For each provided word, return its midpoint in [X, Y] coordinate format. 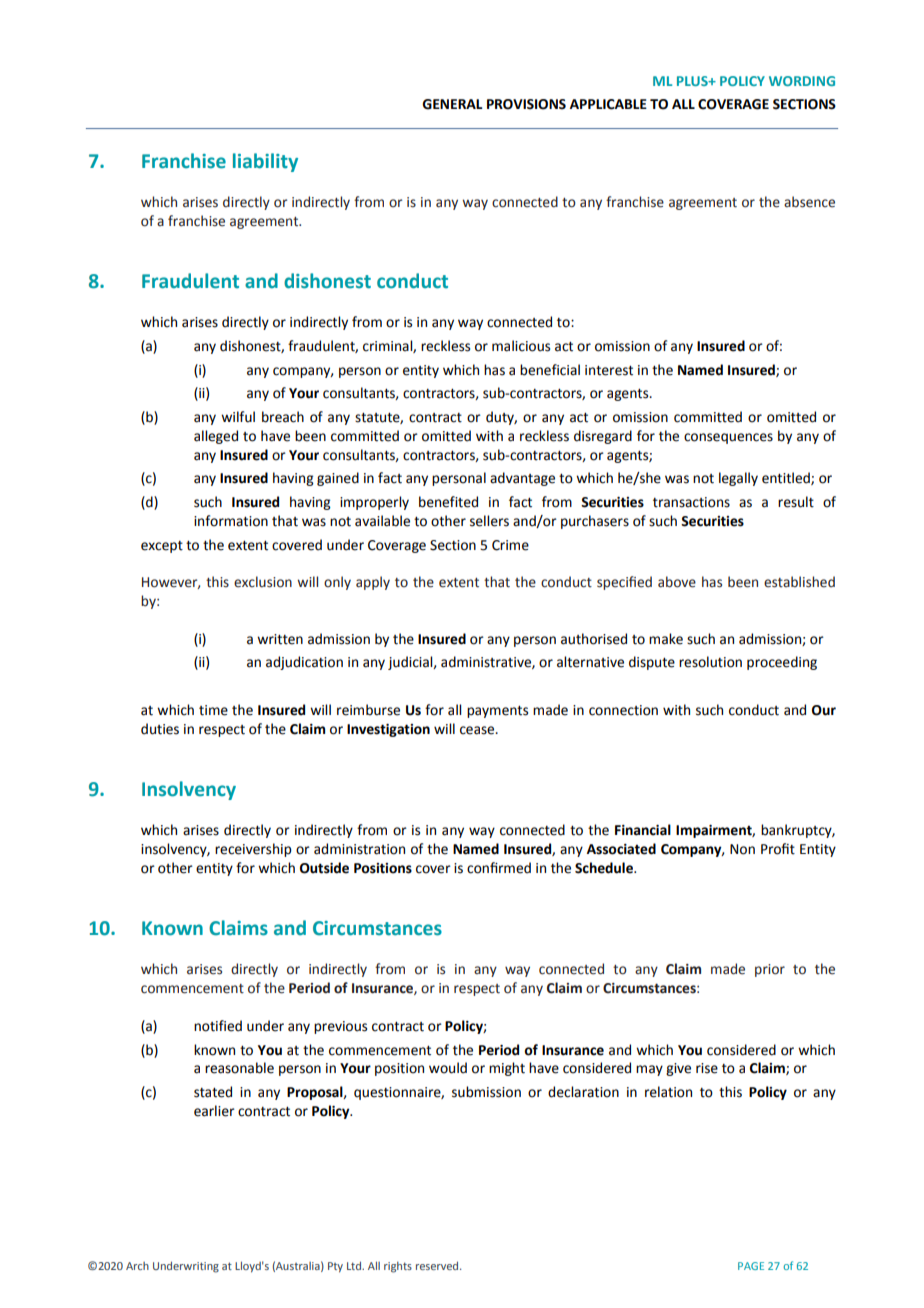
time [213, 710]
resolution [710, 662]
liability [265, 162]
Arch [137, 1266]
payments [497, 712]
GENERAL [452, 104]
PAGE [751, 1266]
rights [398, 1267]
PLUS [693, 81]
